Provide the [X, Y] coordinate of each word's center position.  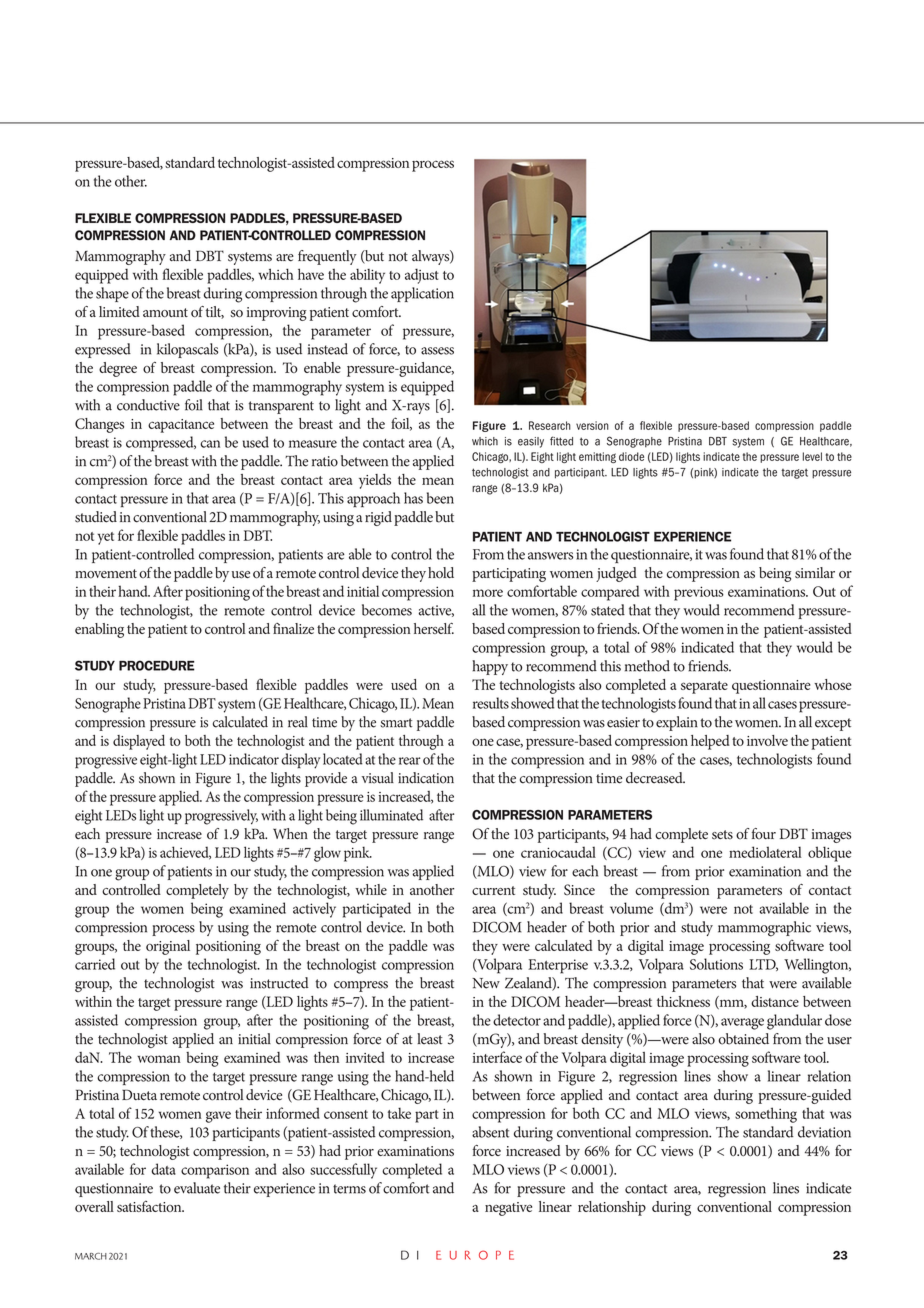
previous [699, 593]
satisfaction [150, 1206]
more [487, 593]
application [422, 294]
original [168, 947]
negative [508, 1209]
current [493, 890]
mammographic [764, 929]
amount [165, 313]
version [592, 425]
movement [106, 574]
